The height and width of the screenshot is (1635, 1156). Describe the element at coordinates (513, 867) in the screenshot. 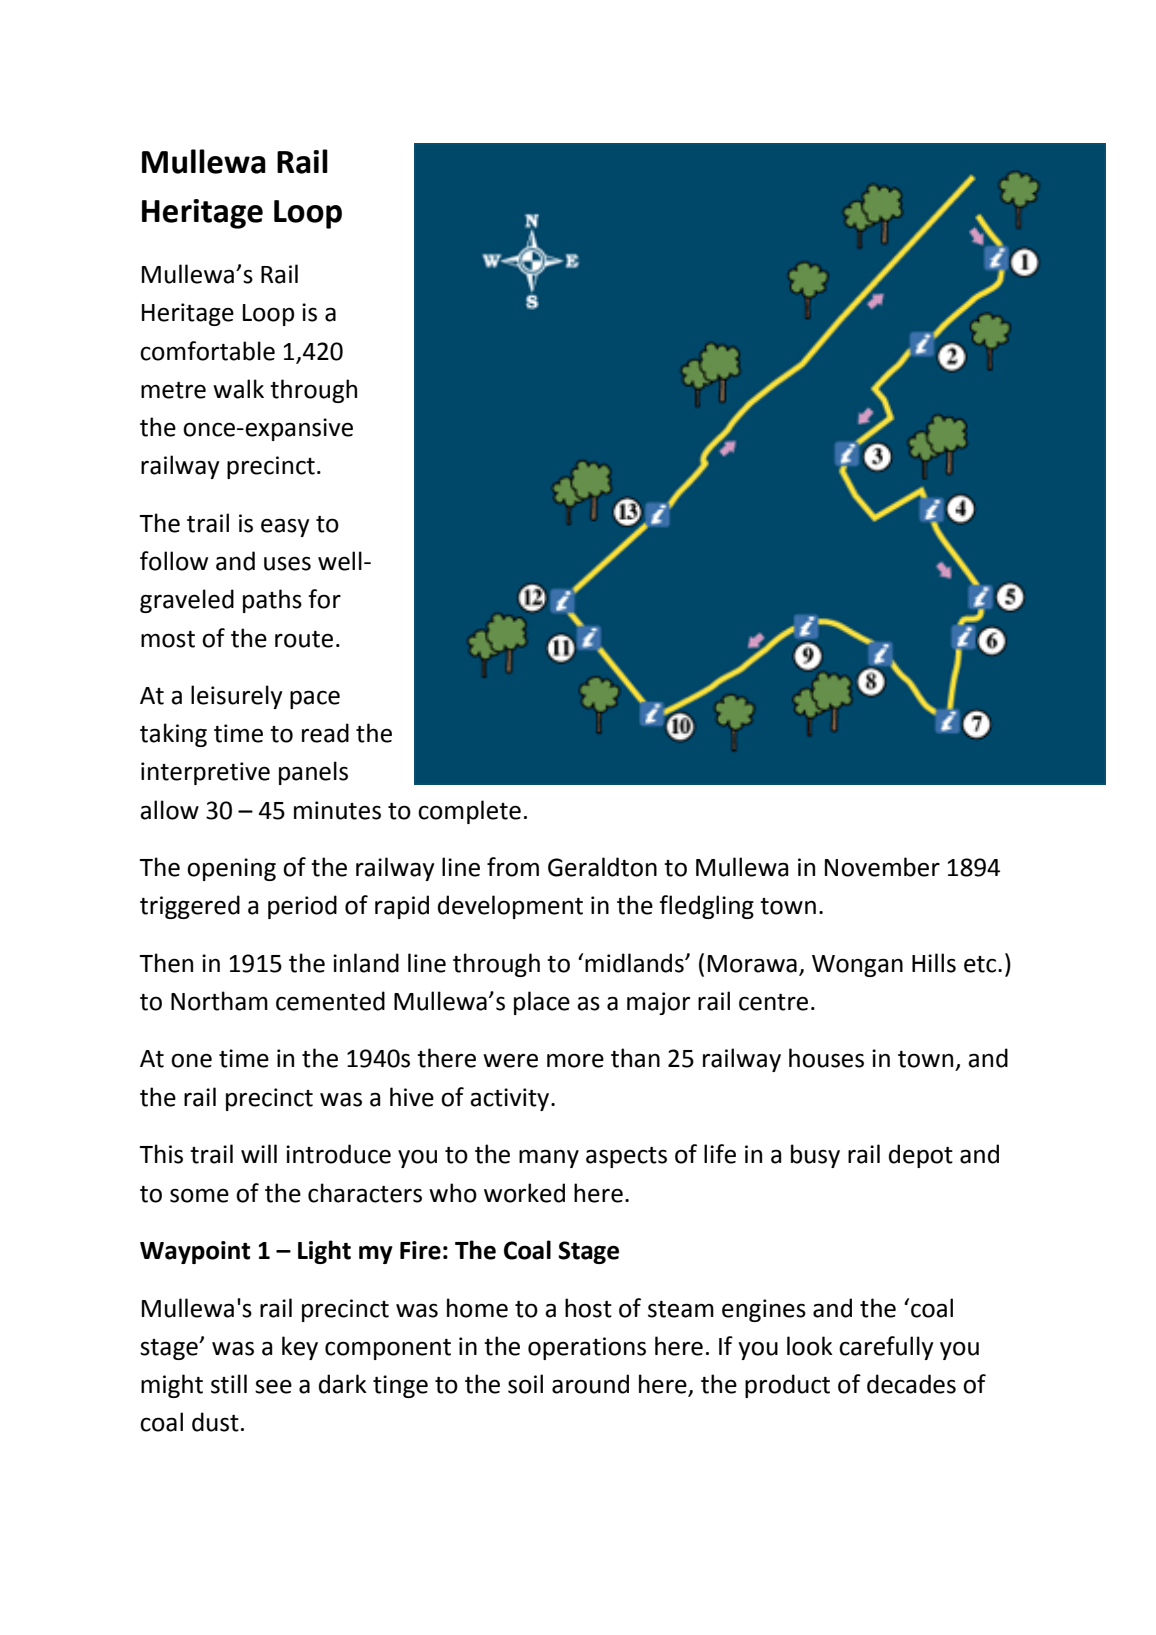

I see `from` at that location.
